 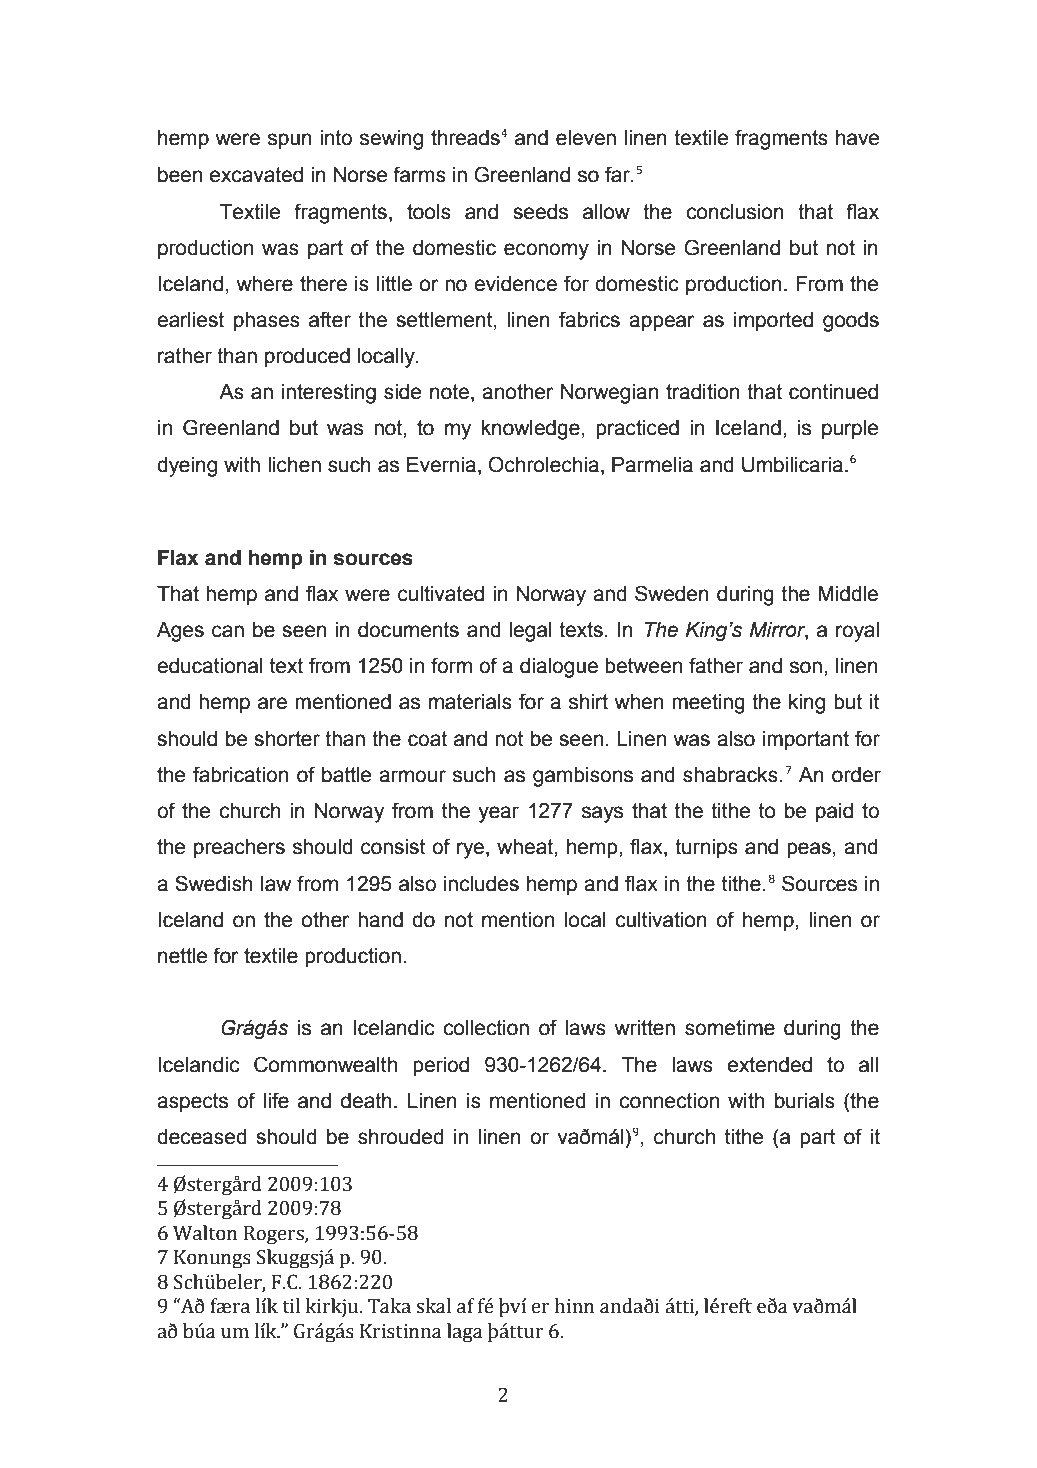 I want to click on seeds, so click(x=540, y=212).
